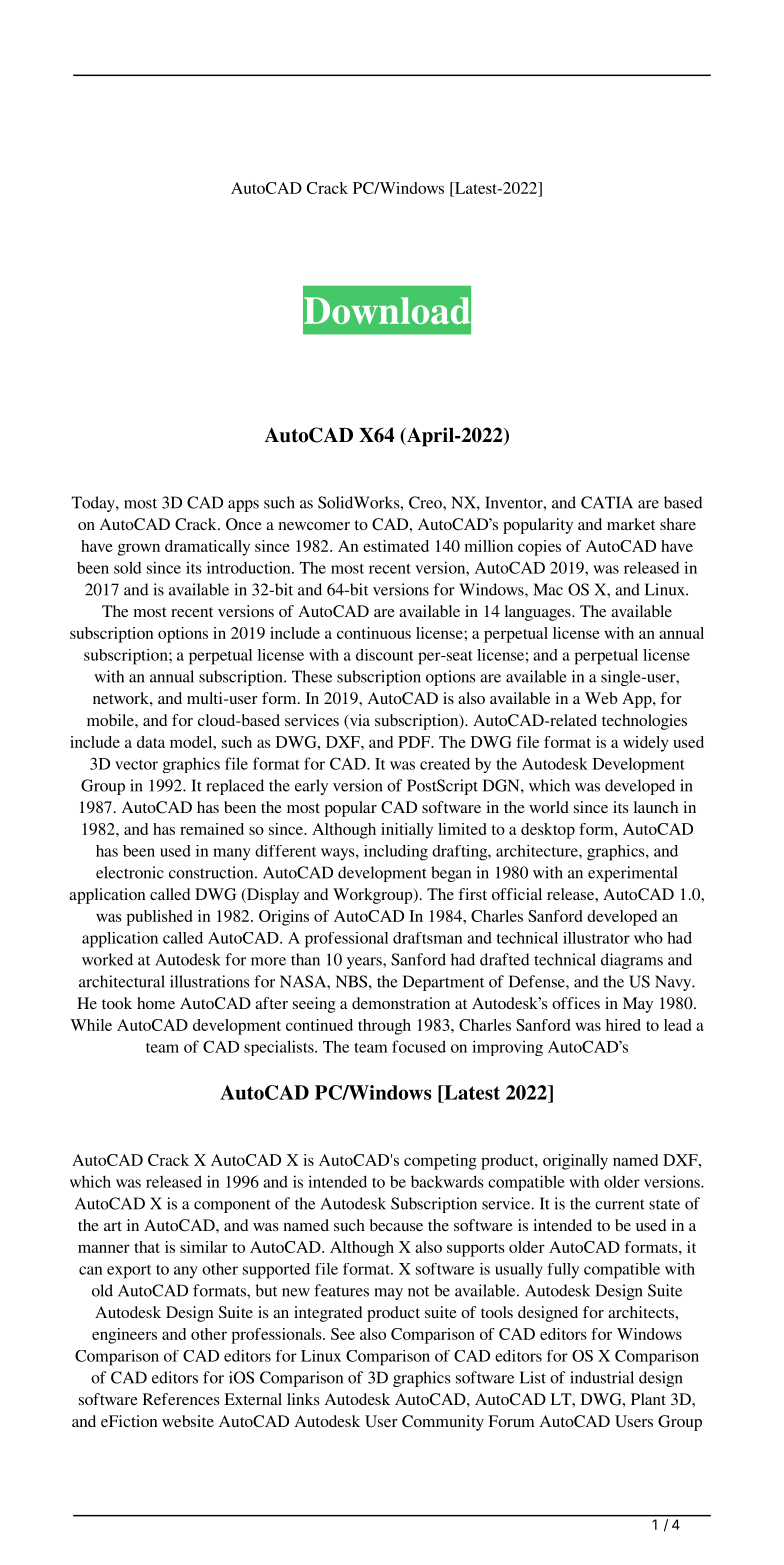  What do you see at coordinates (139, 549) in the document?
I see `grown` at bounding box center [139, 549].
